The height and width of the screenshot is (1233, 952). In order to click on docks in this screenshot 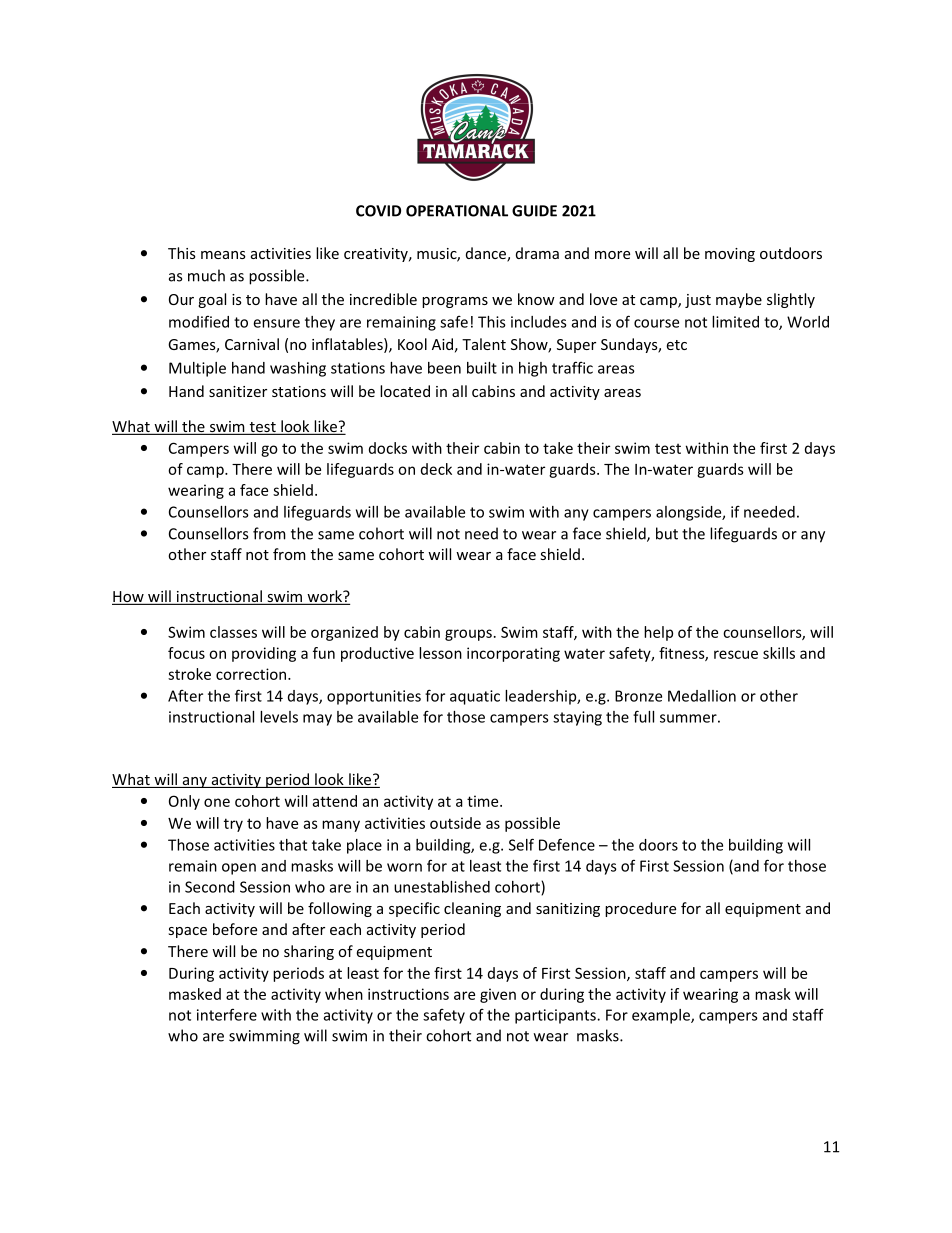, I will do `click(388, 448)`.
